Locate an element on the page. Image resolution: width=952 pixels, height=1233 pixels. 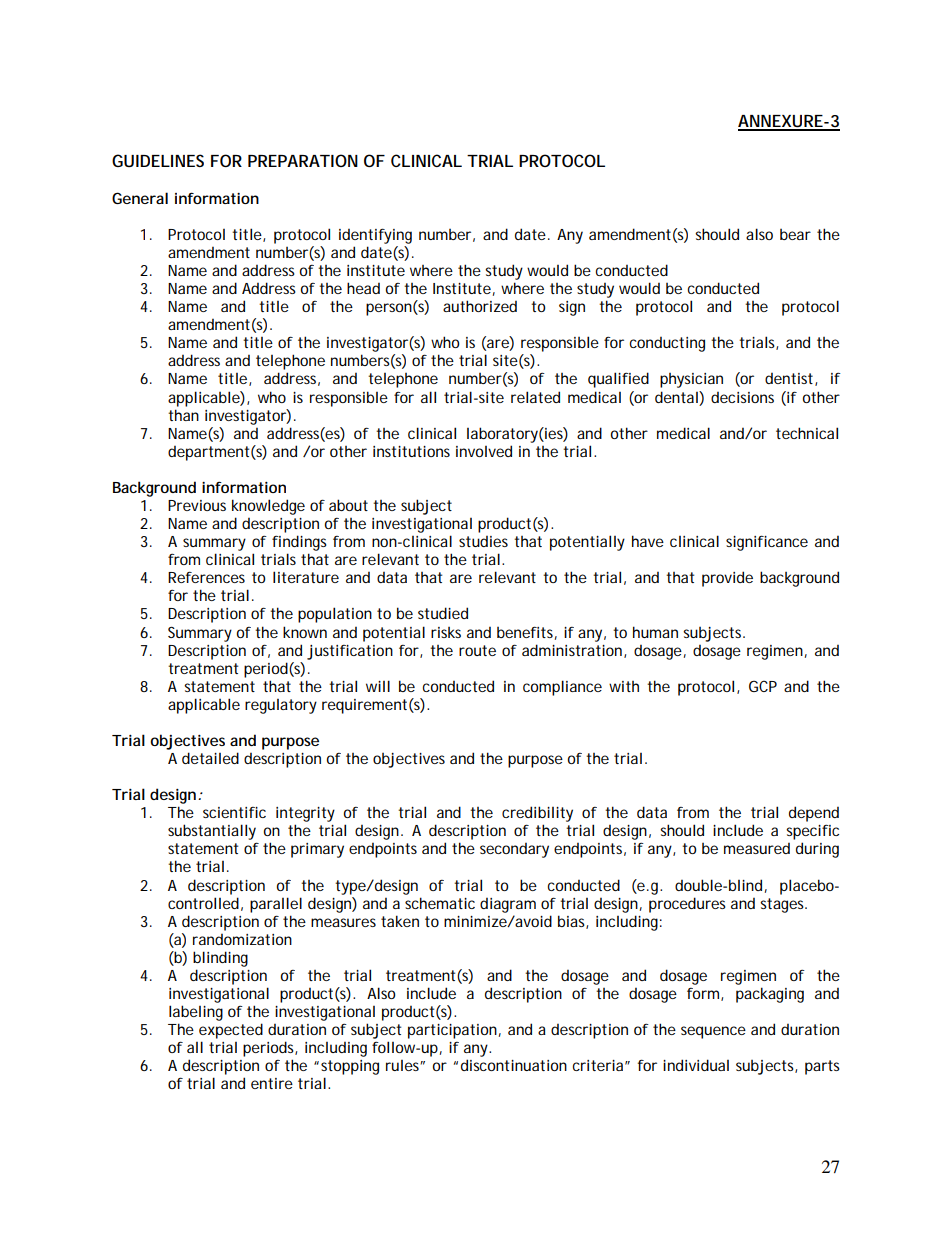
risks is located at coordinates (446, 632).
